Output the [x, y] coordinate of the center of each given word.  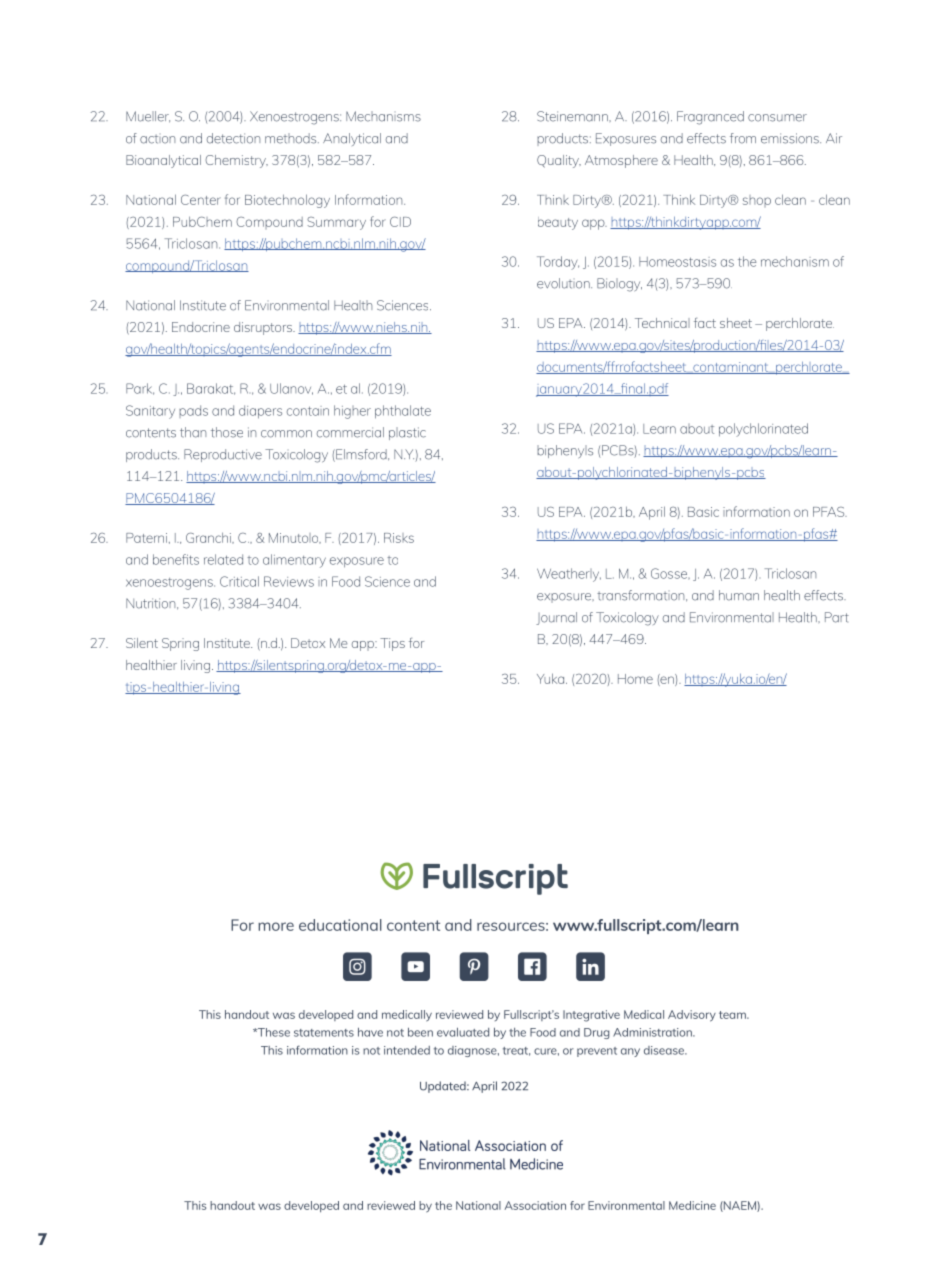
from [743, 138]
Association [535, 1205]
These [273, 1032]
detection [233, 138]
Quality [559, 161]
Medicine [692, 1205]
